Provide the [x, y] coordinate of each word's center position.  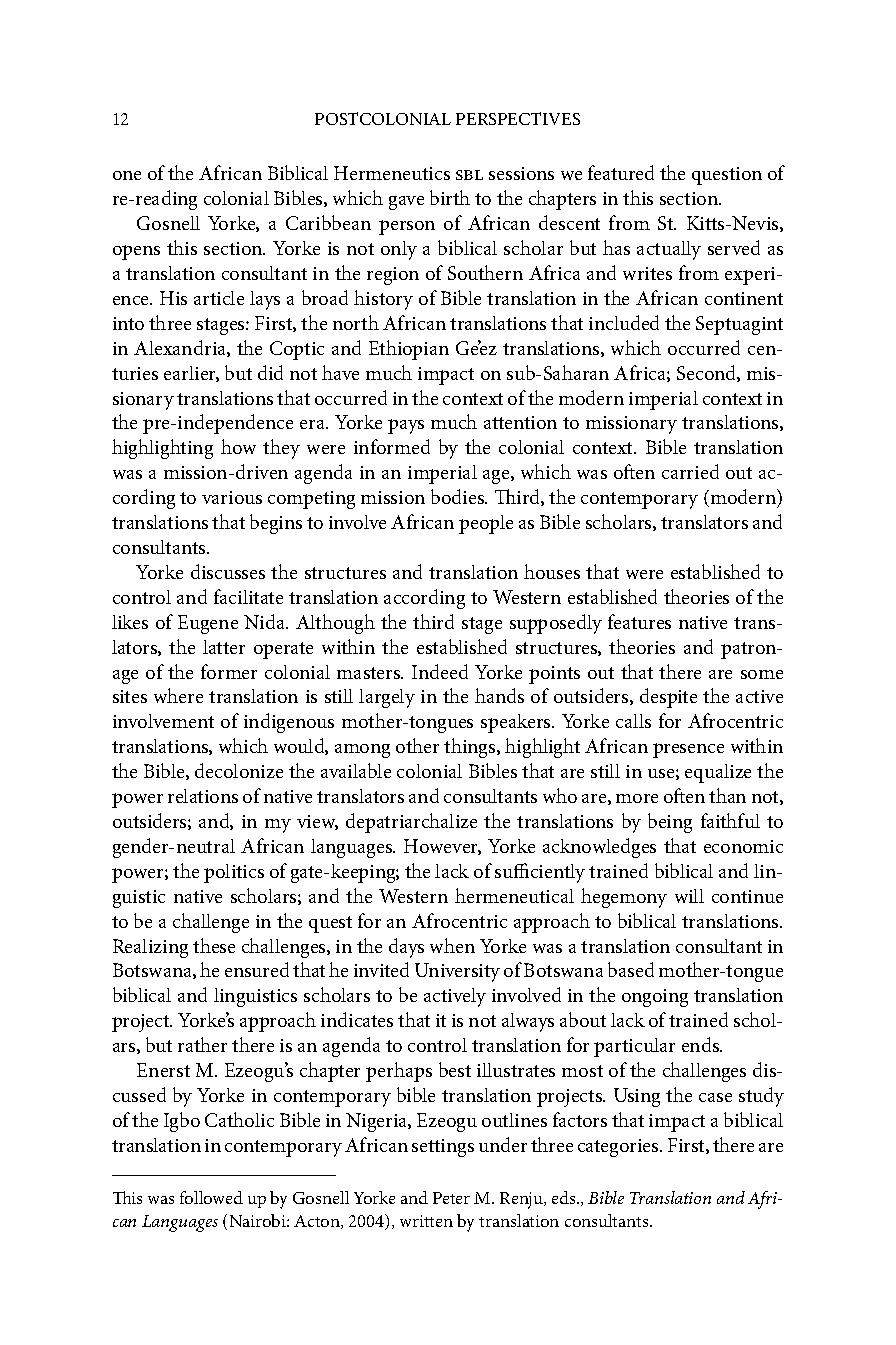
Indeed [440, 671]
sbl [469, 175]
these [214, 945]
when [452, 945]
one [127, 175]
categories [619, 1148]
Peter [451, 1198]
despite [668, 698]
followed [211, 1197]
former [229, 671]
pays [406, 426]
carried [690, 471]
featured [621, 172]
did [270, 372]
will [689, 896]
